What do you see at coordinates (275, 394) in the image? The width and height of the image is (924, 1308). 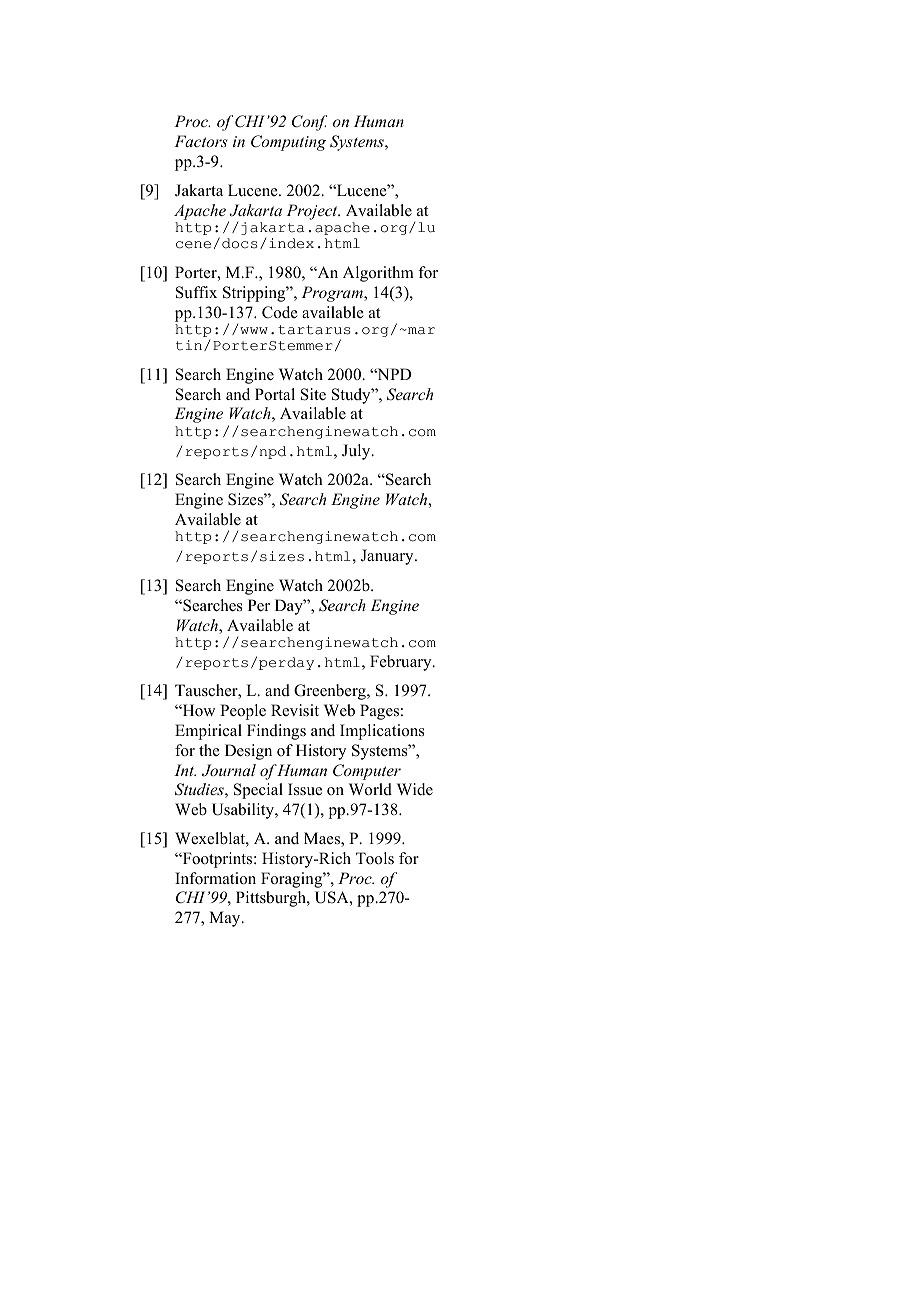 I see `Portal` at bounding box center [275, 394].
